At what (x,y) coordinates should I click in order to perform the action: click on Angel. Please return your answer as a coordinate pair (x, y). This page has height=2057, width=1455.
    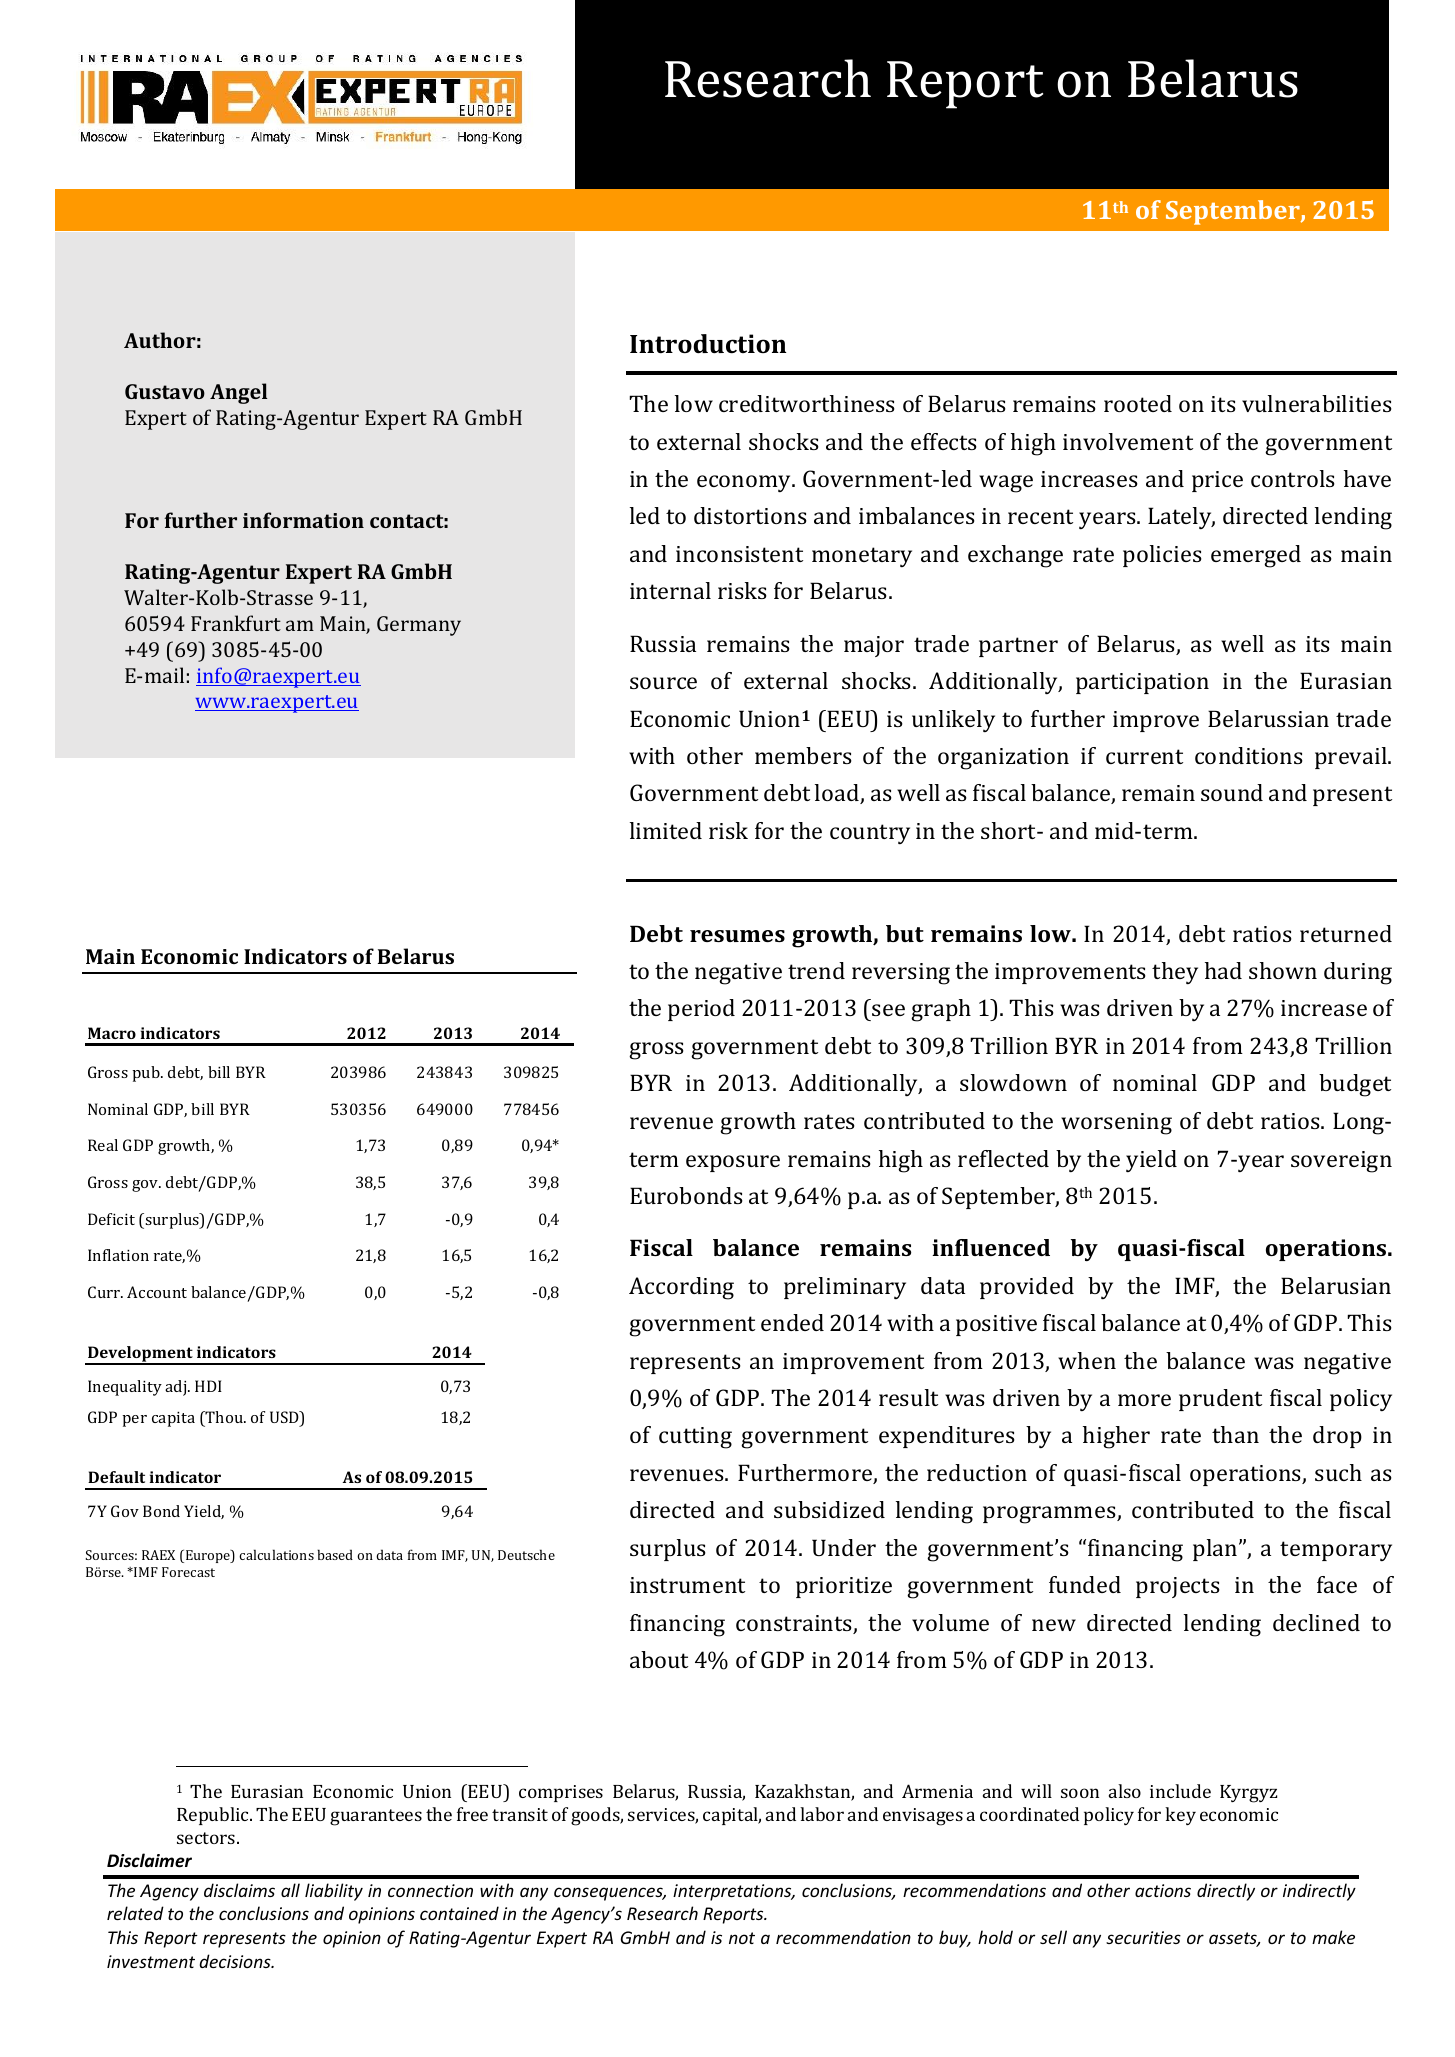
    Looking at the image, I should click on (238, 393).
